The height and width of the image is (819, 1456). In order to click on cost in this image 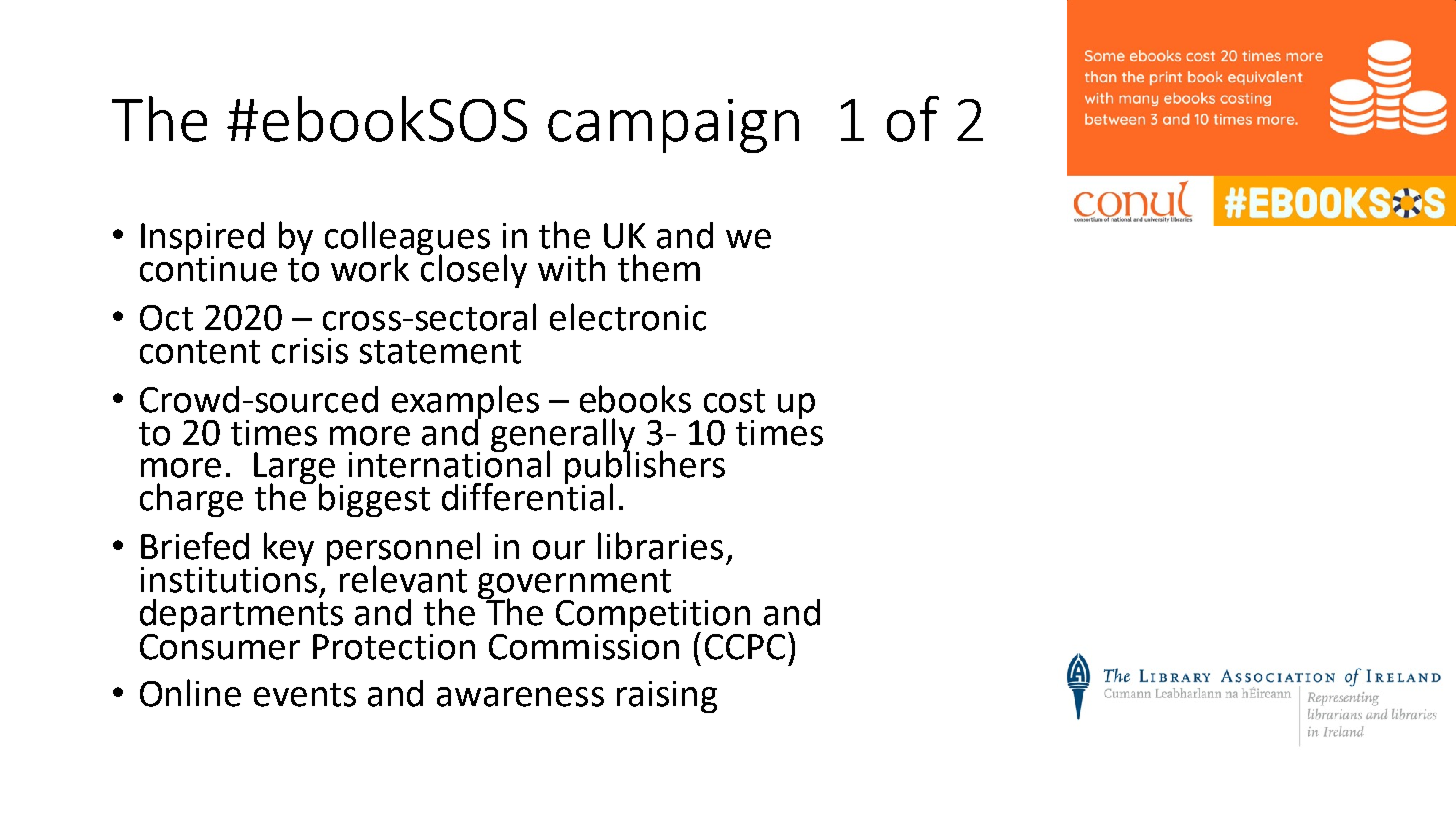, I will do `click(734, 401)`.
